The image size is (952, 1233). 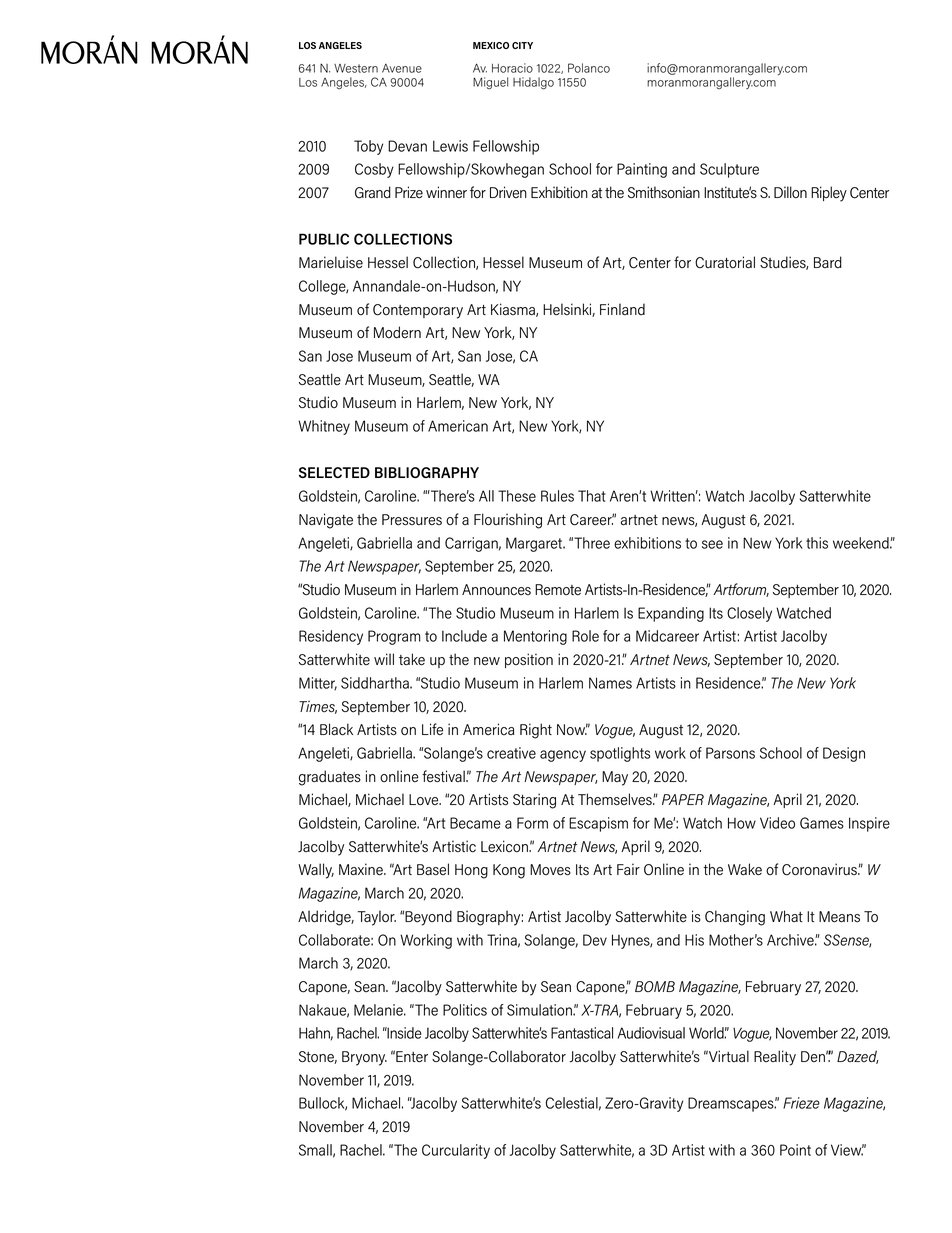 I want to click on Love, so click(x=425, y=799).
